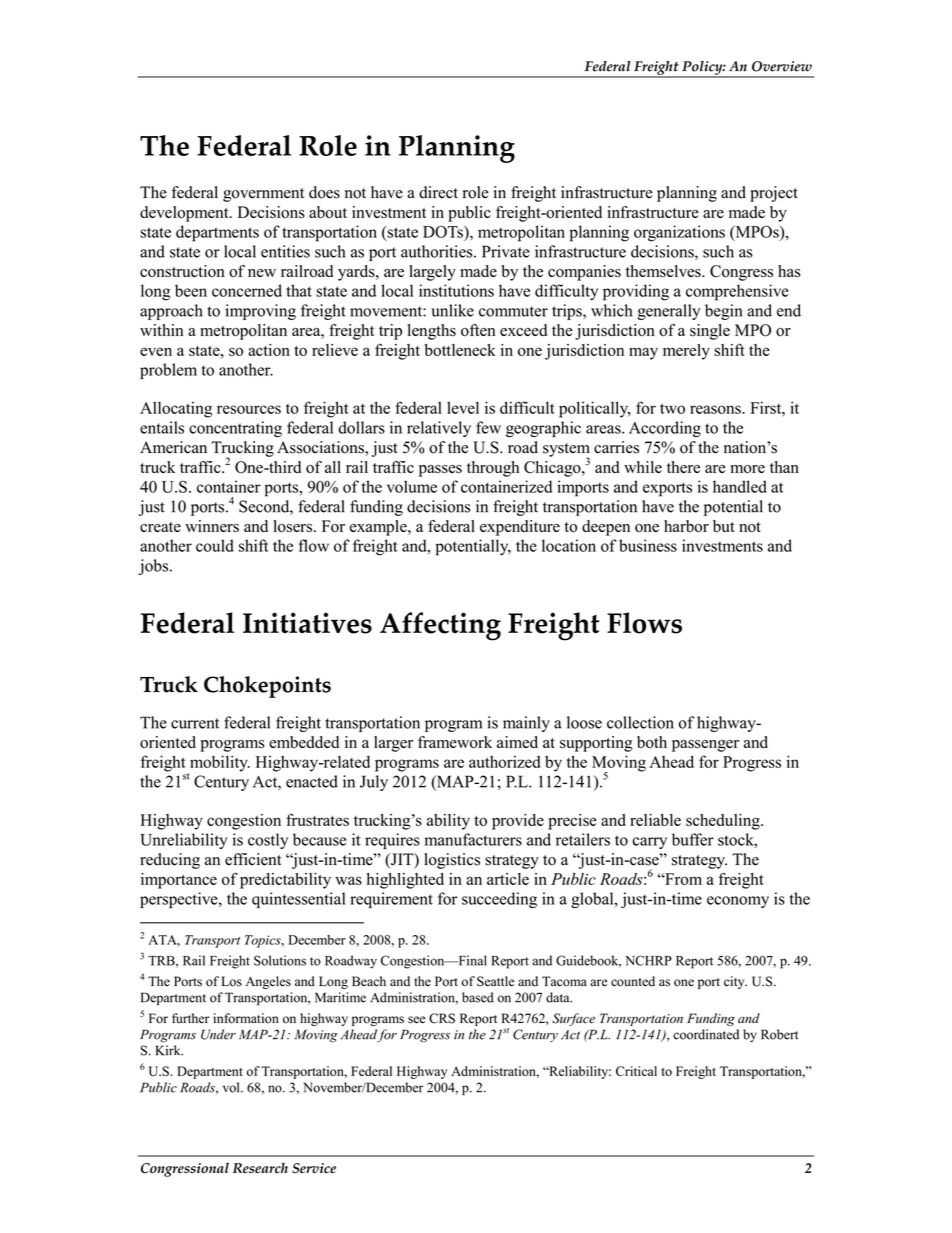 The height and width of the screenshot is (1233, 952). What do you see at coordinates (686, 352) in the screenshot?
I see `merely` at bounding box center [686, 352].
